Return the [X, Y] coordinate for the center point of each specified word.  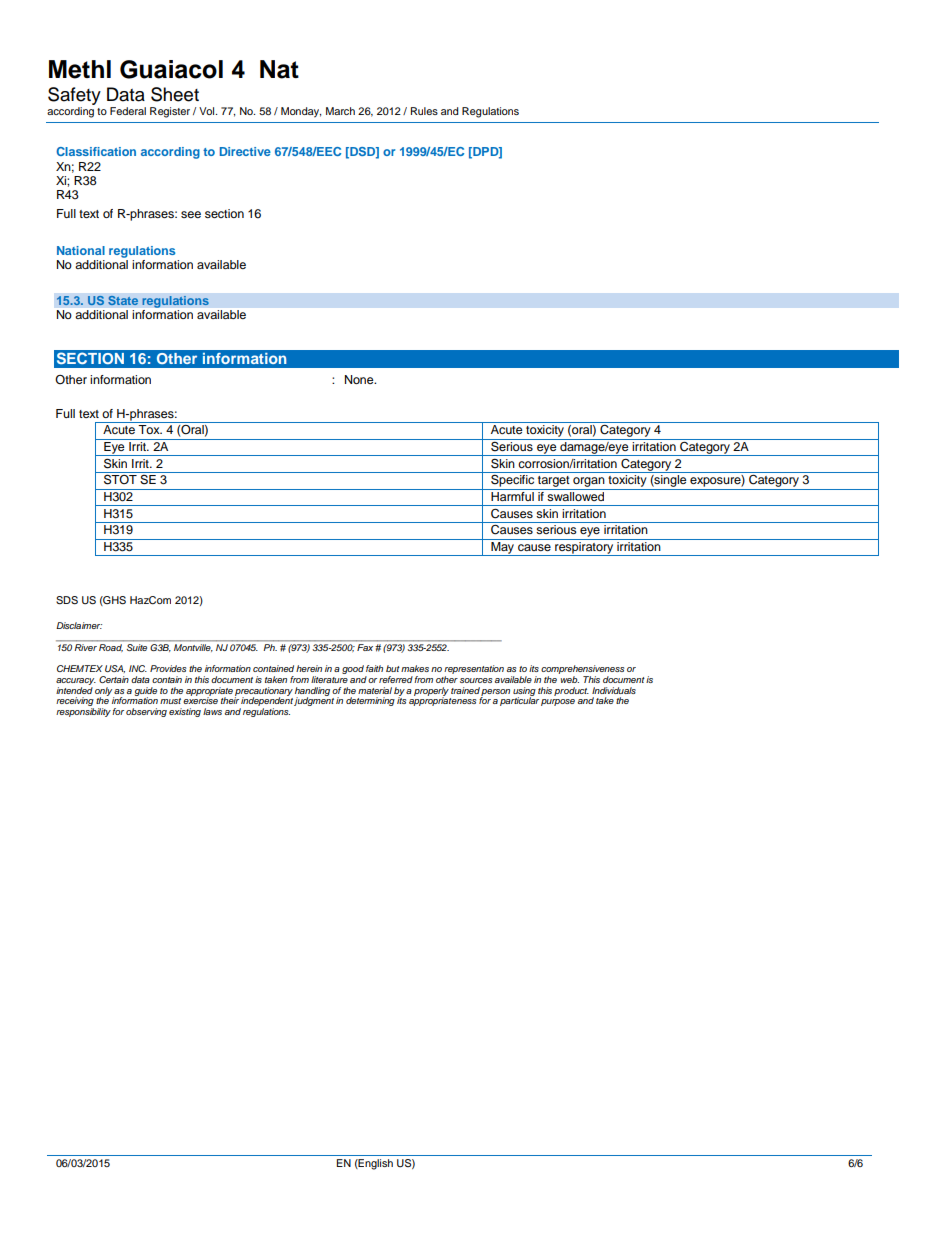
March [340, 111]
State [123, 300]
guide [146, 692]
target [554, 483]
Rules [424, 111]
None [360, 379]
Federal [128, 111]
